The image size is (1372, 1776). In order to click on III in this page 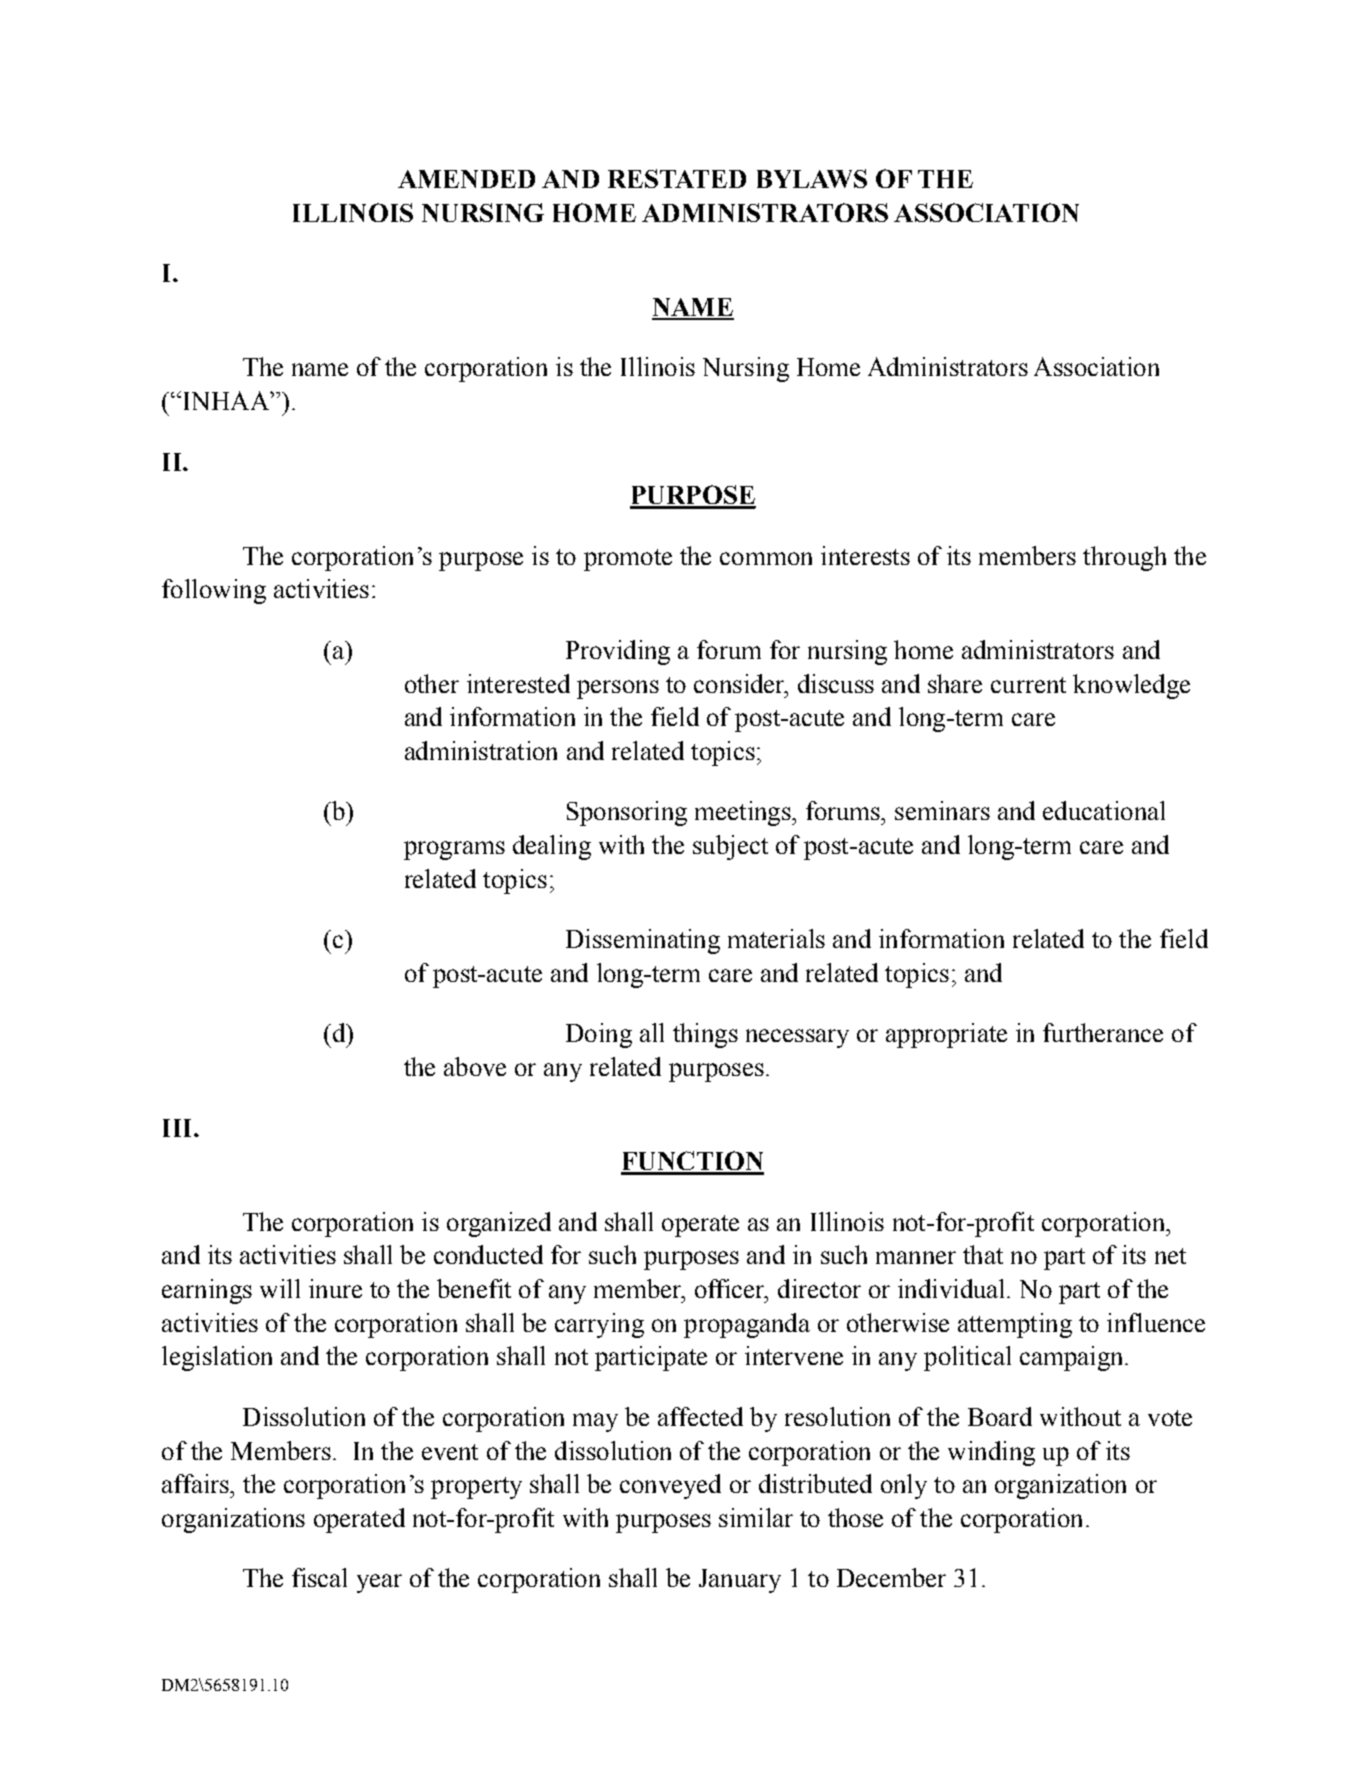, I will do `click(179, 1128)`.
